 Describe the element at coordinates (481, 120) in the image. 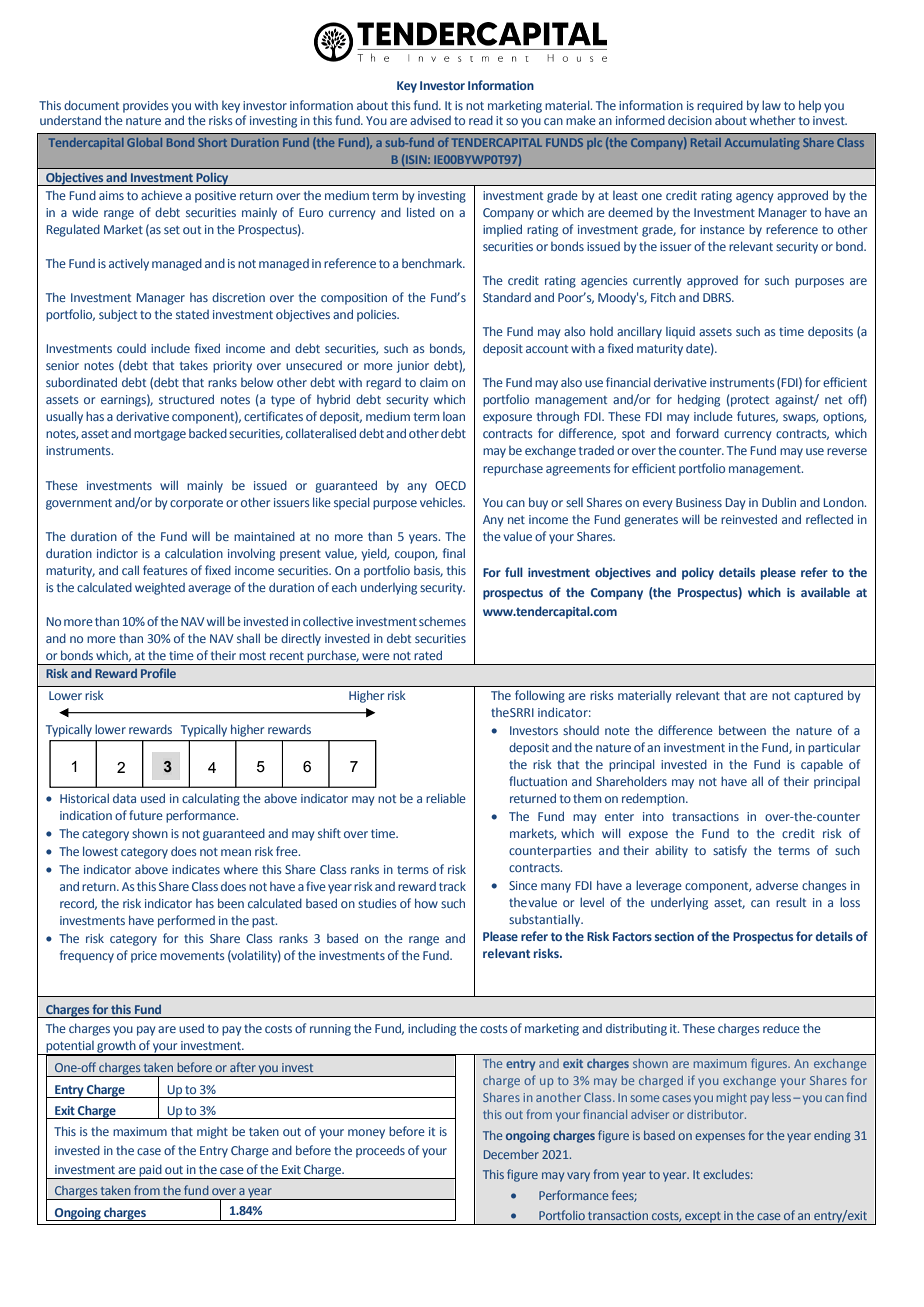

I see `read` at that location.
